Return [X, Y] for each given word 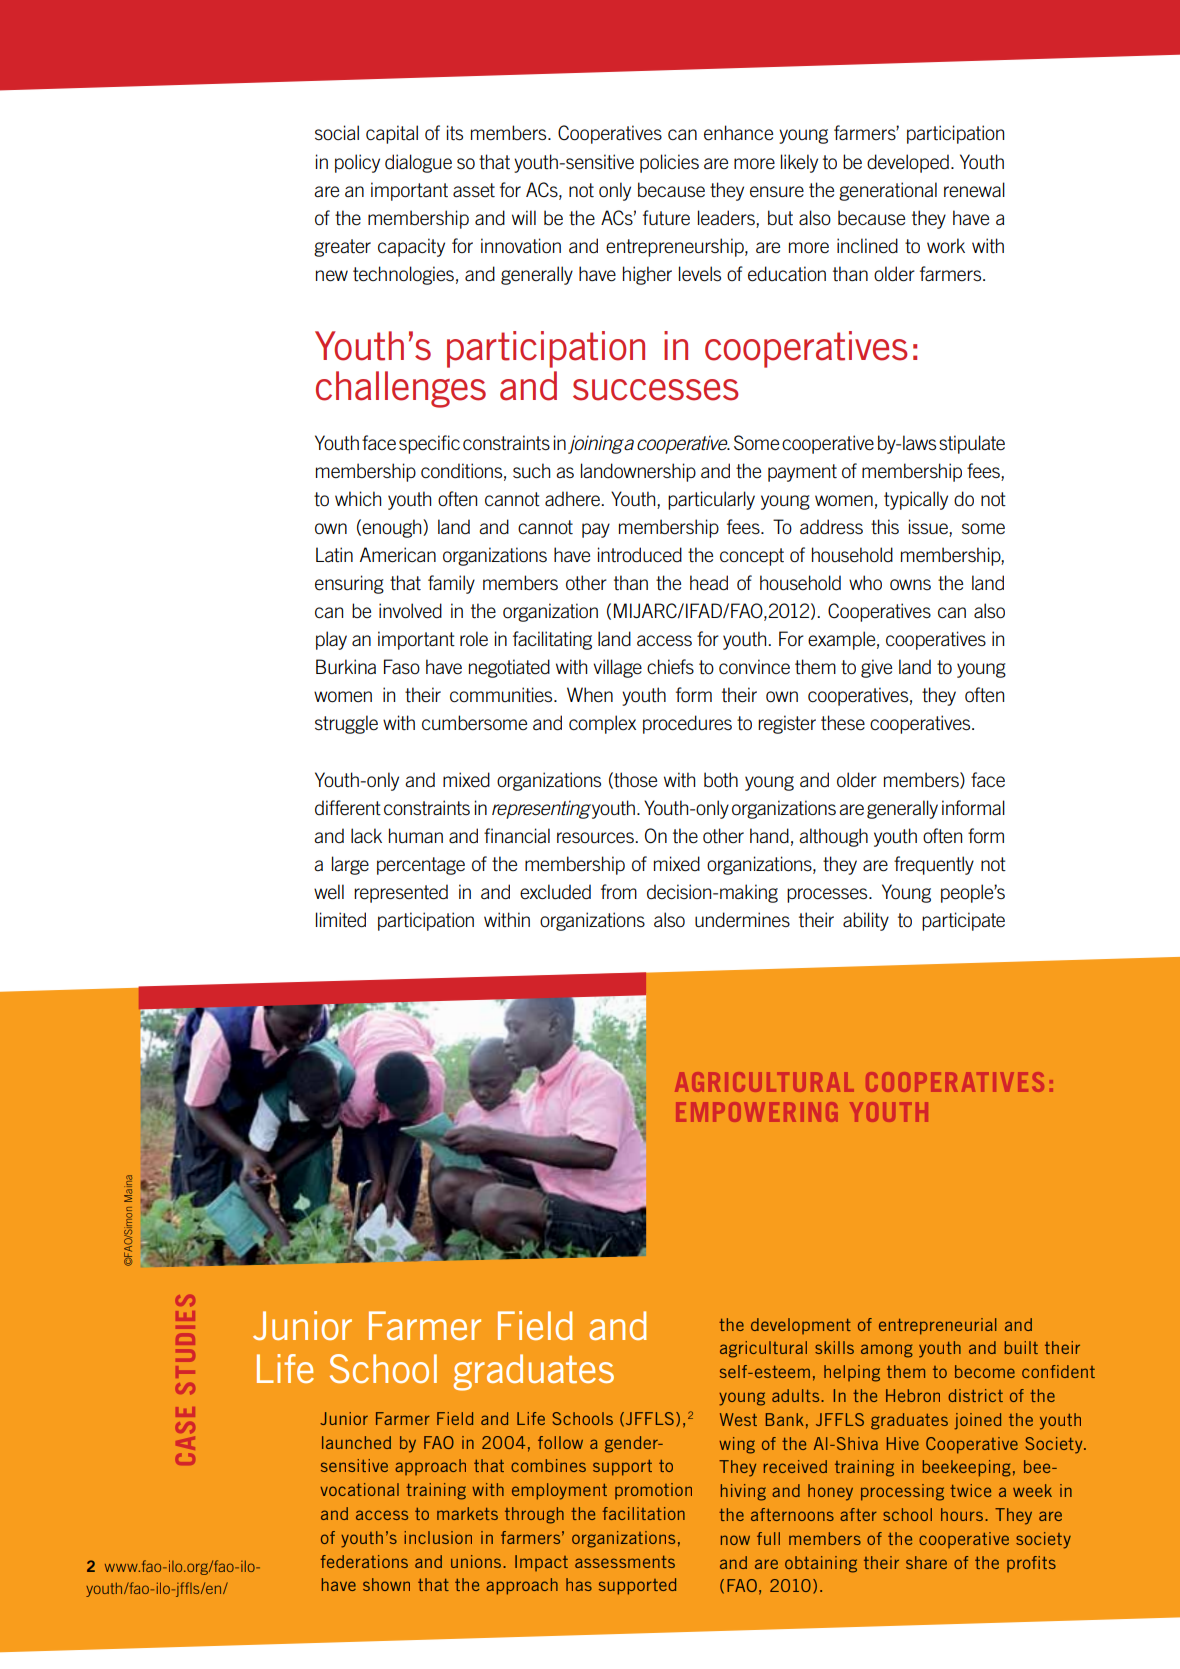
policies [669, 163]
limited [341, 920]
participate [963, 921]
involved [410, 611]
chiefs [670, 667]
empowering [757, 1112]
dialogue [418, 163]
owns [910, 585]
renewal [974, 190]
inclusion [438, 1537]
